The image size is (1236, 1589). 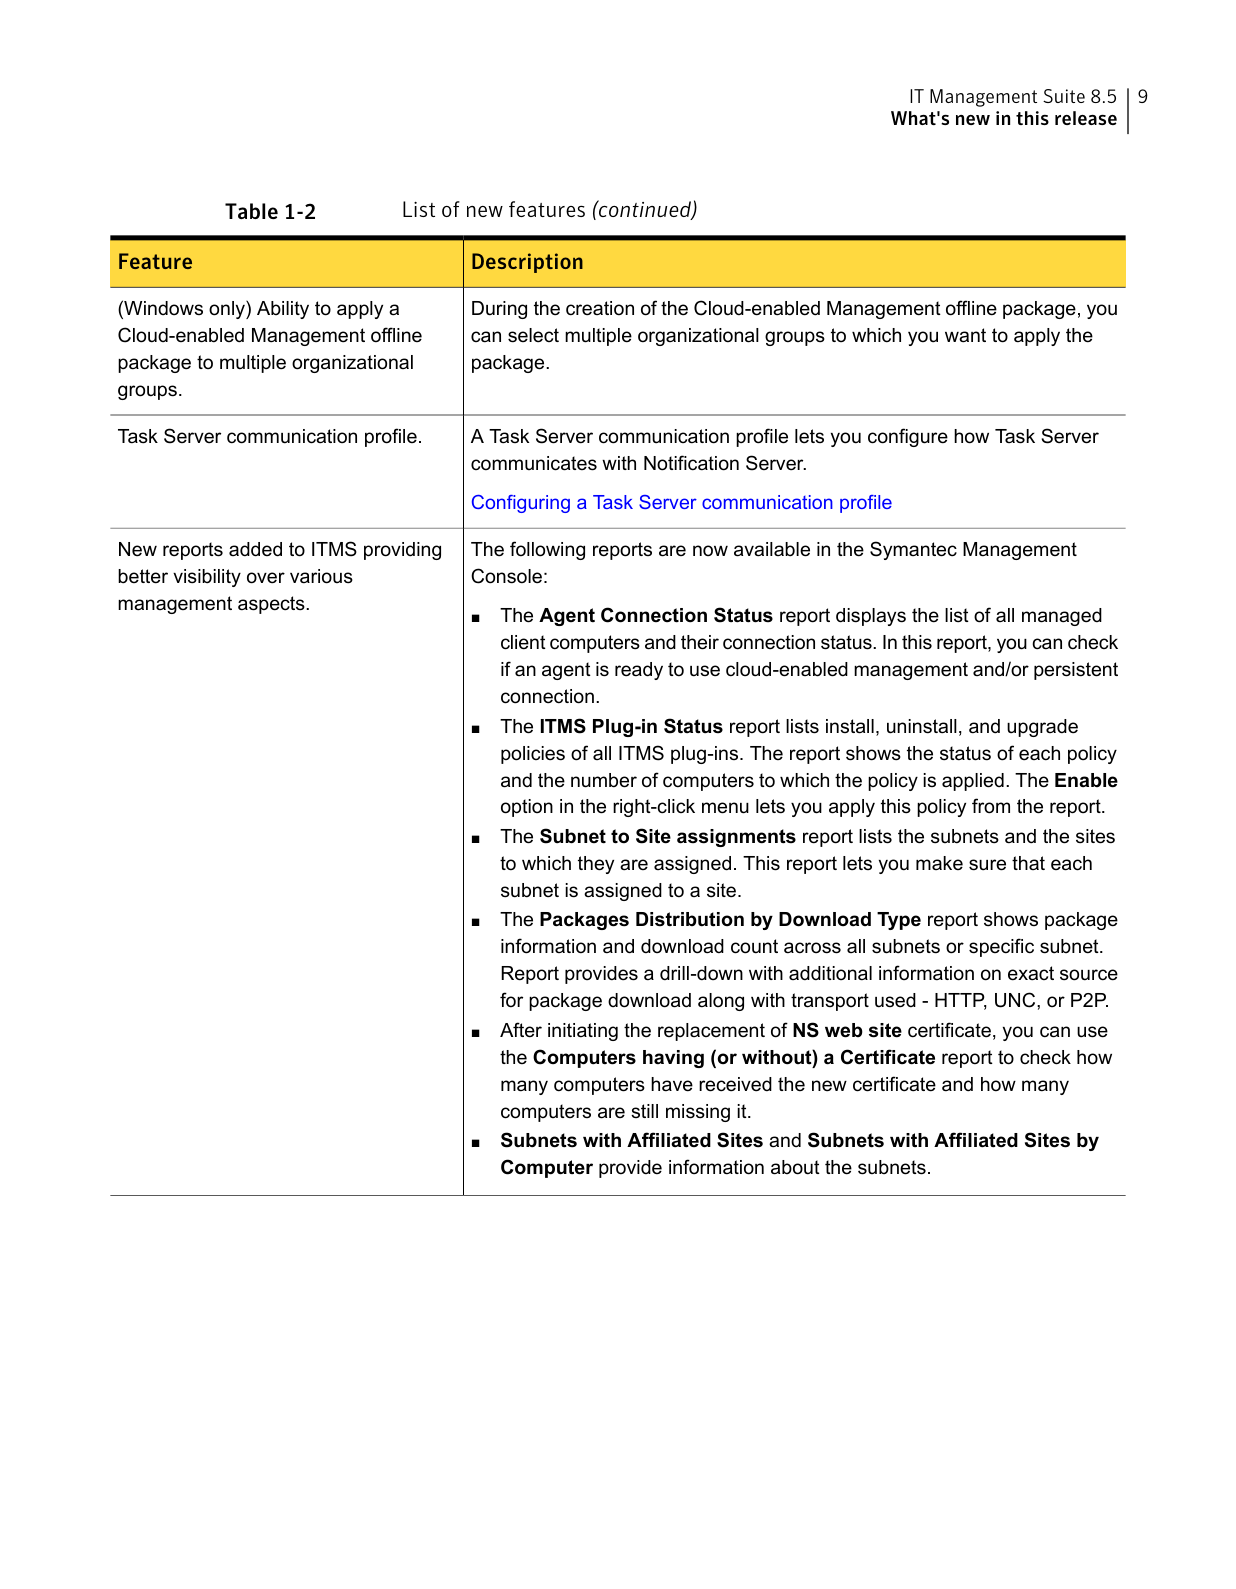 What do you see at coordinates (908, 437) in the image?
I see `configure` at bounding box center [908, 437].
